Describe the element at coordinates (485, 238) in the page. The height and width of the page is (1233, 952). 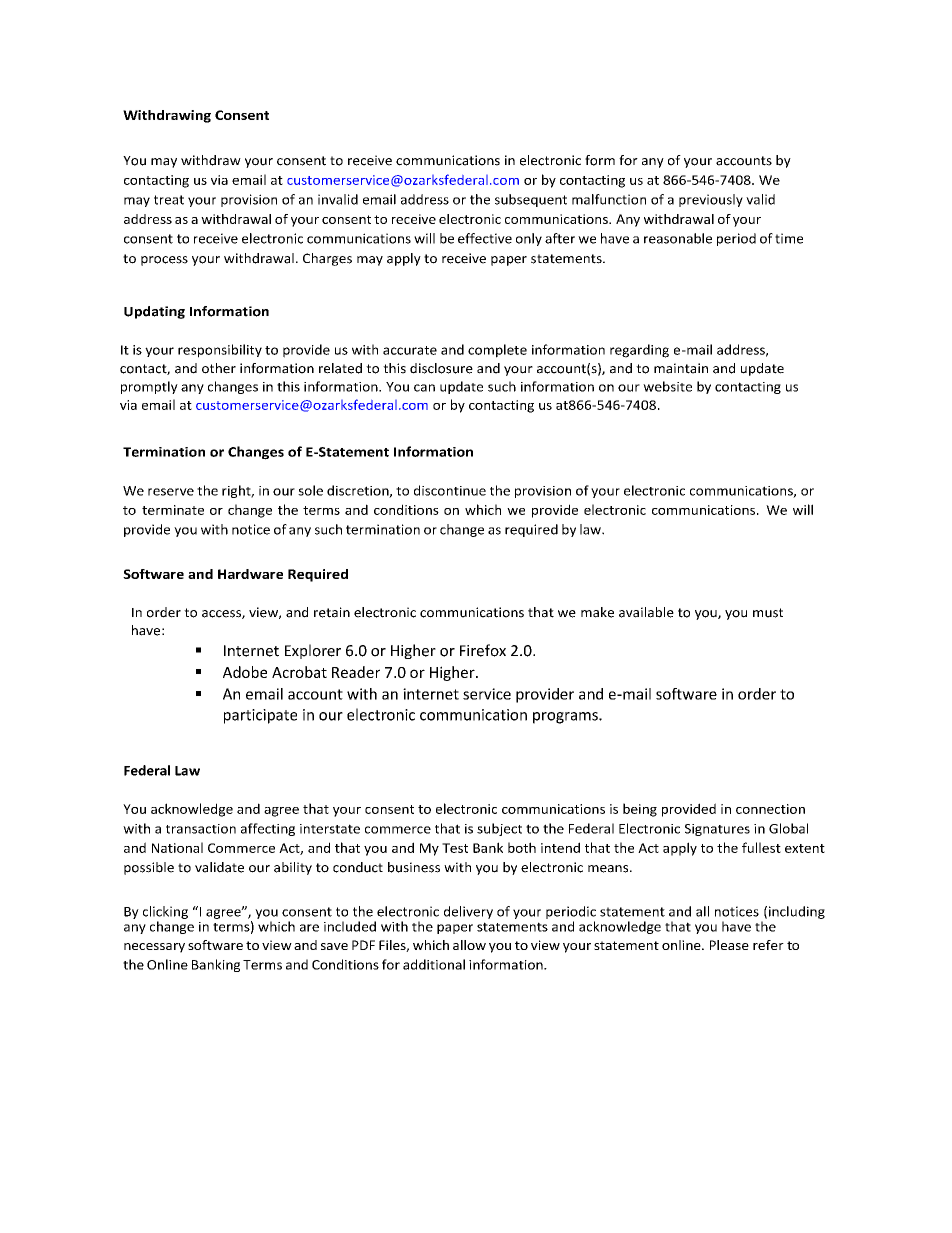
I see `effective` at that location.
